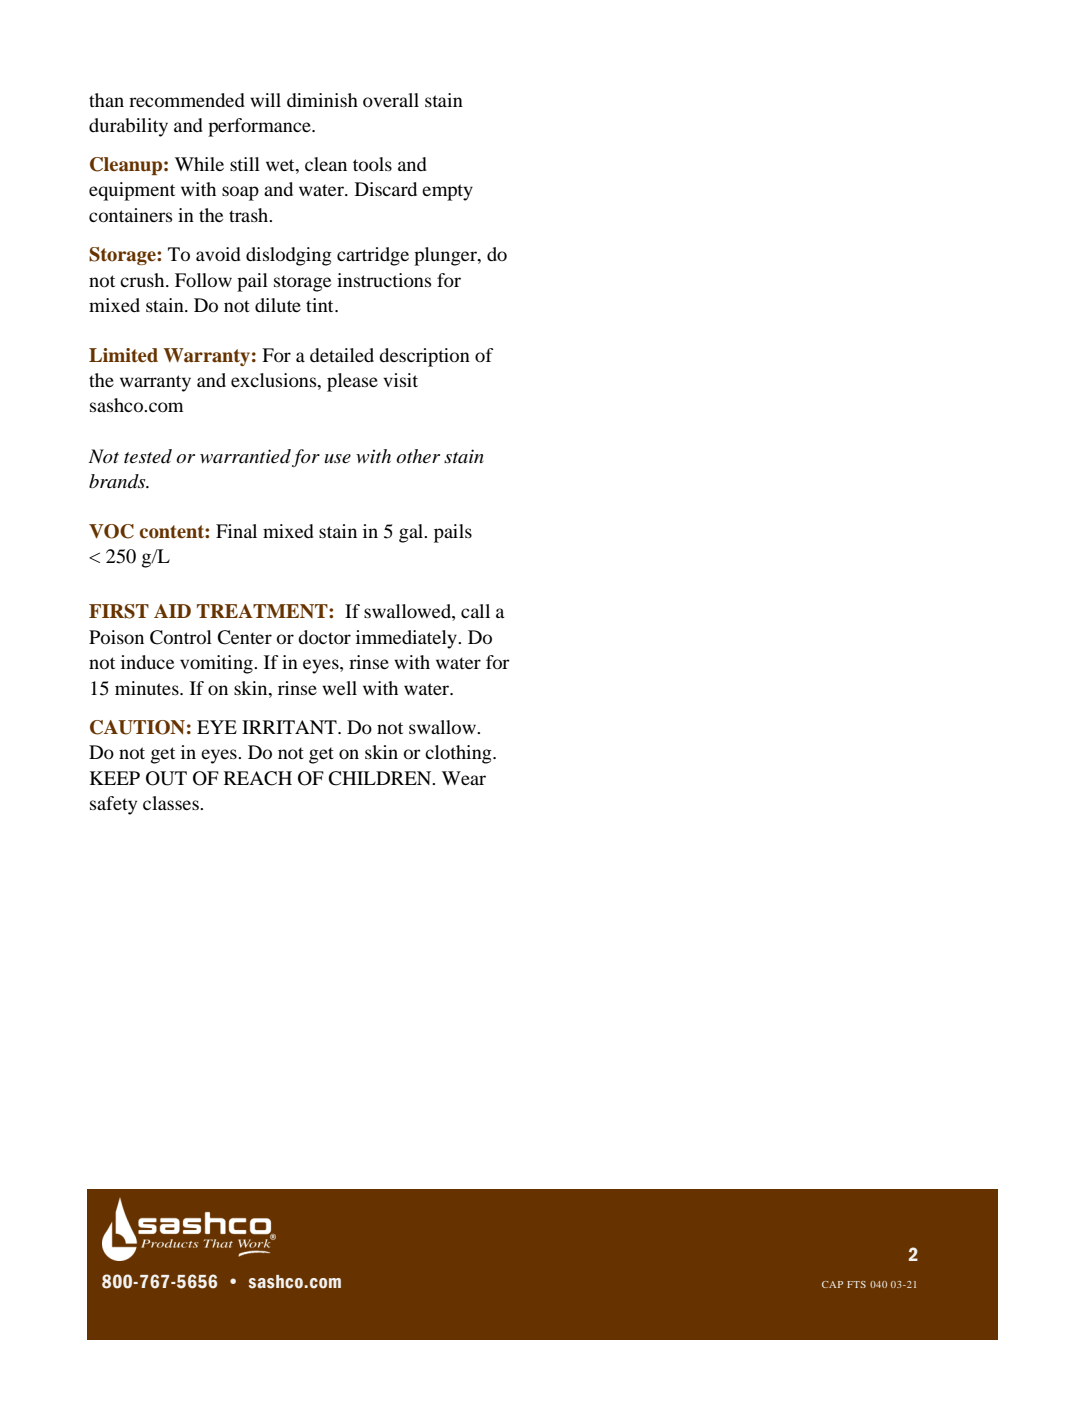 The image size is (1084, 1403). What do you see at coordinates (412, 533) in the screenshot?
I see `gal` at bounding box center [412, 533].
